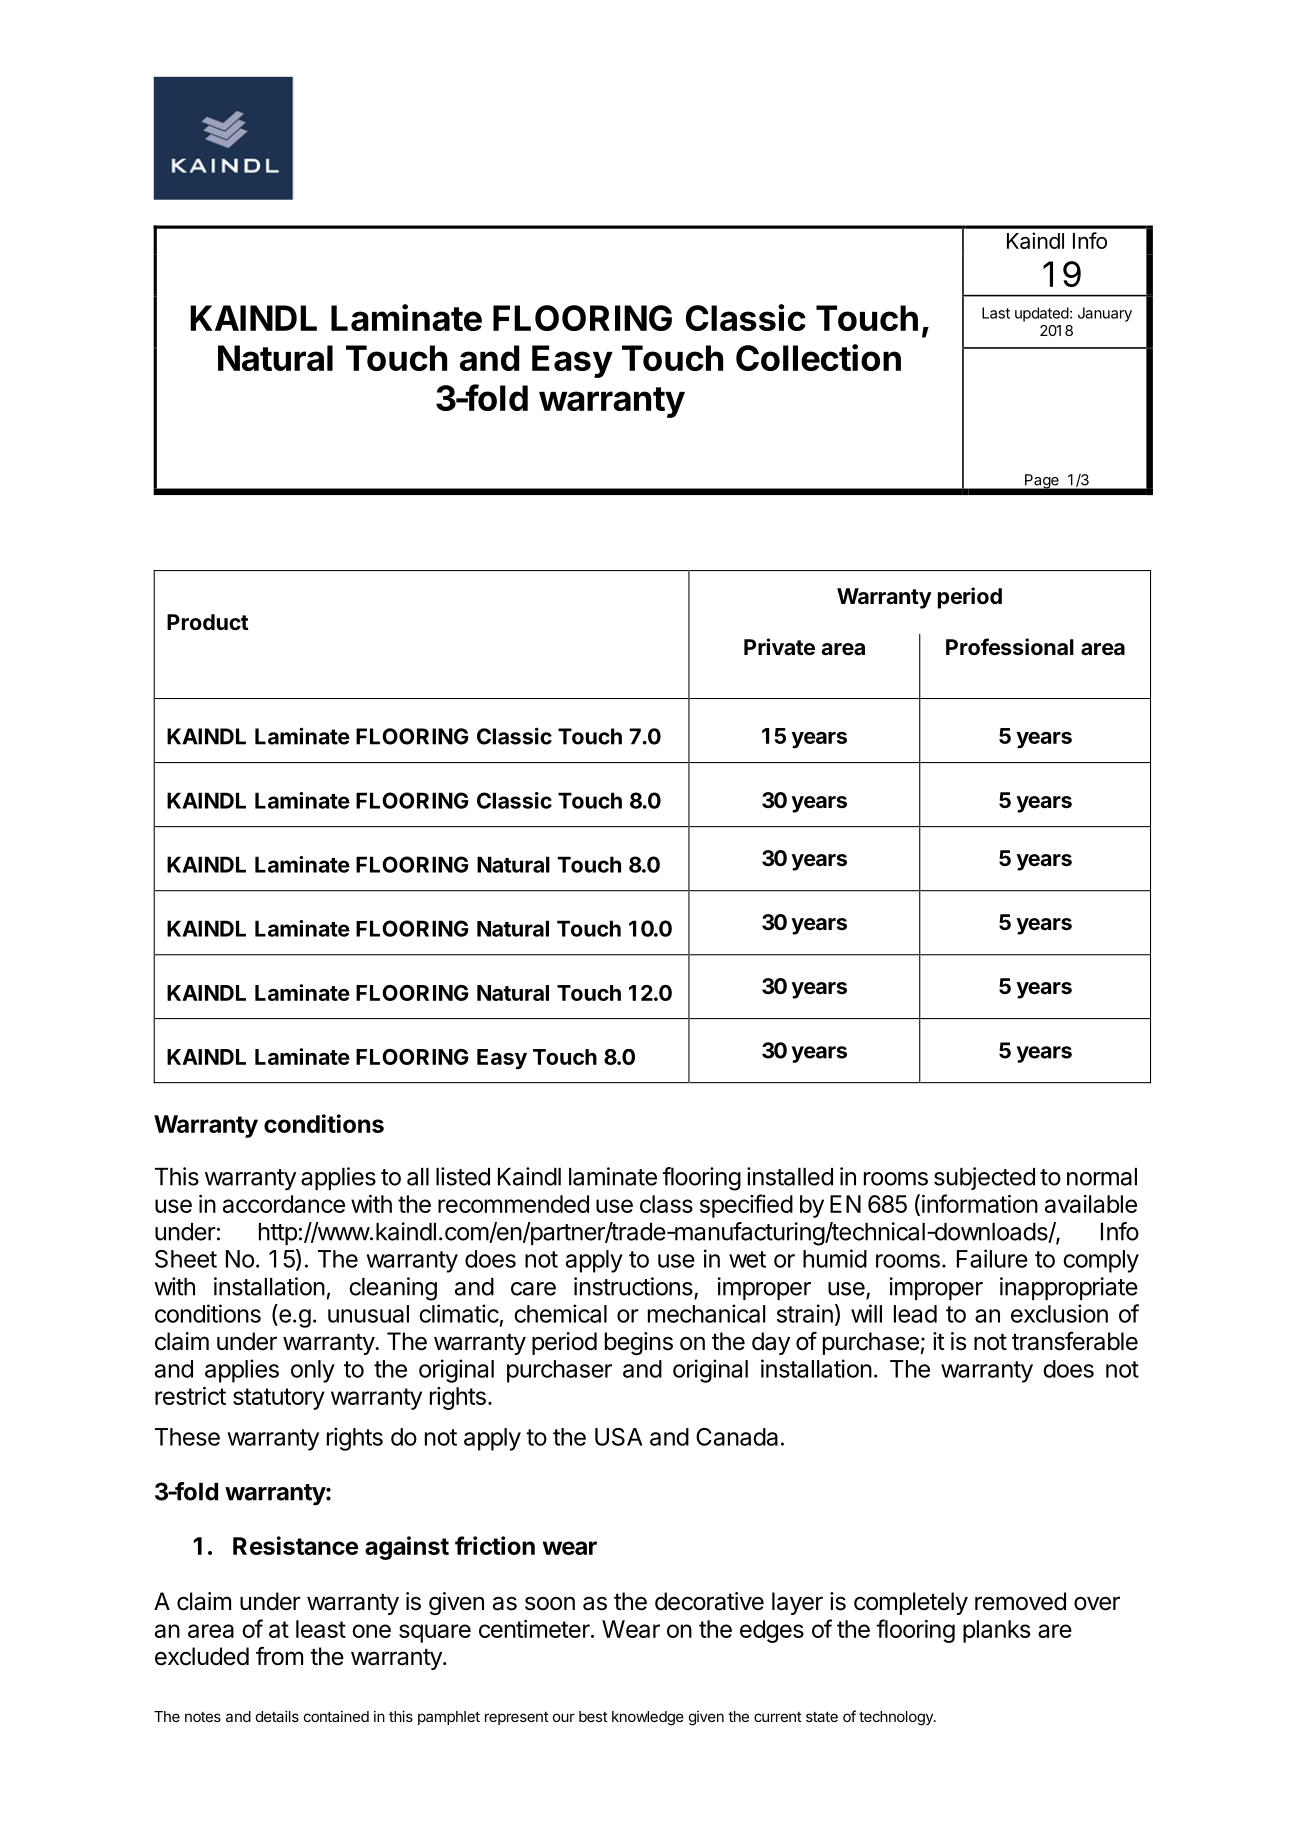 Image resolution: width=1292 pixels, height=1827 pixels. What do you see at coordinates (207, 622) in the screenshot?
I see `Product` at bounding box center [207, 622].
